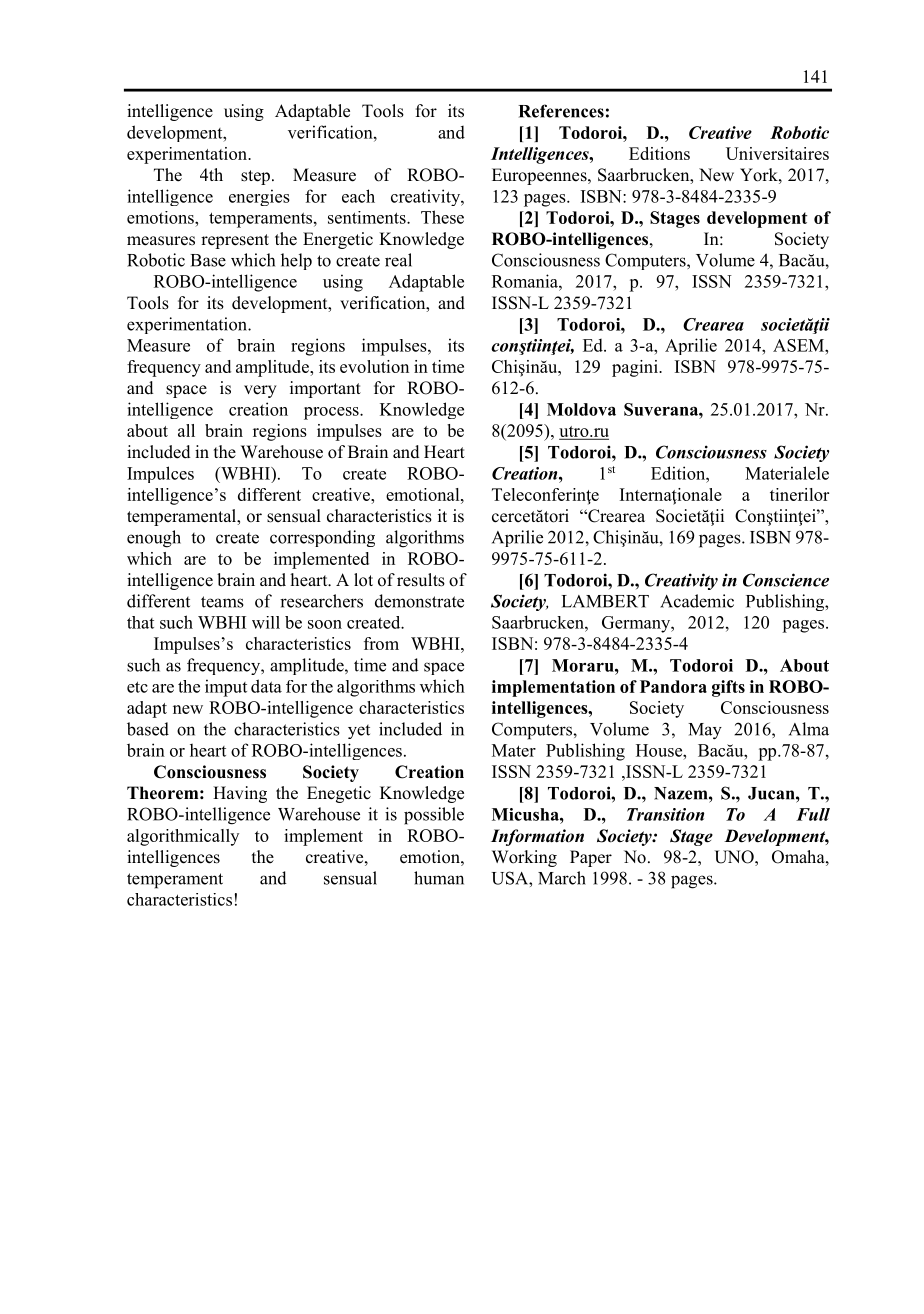 Image resolution: width=924 pixels, height=1314 pixels. I want to click on Moldova, so click(581, 409).
